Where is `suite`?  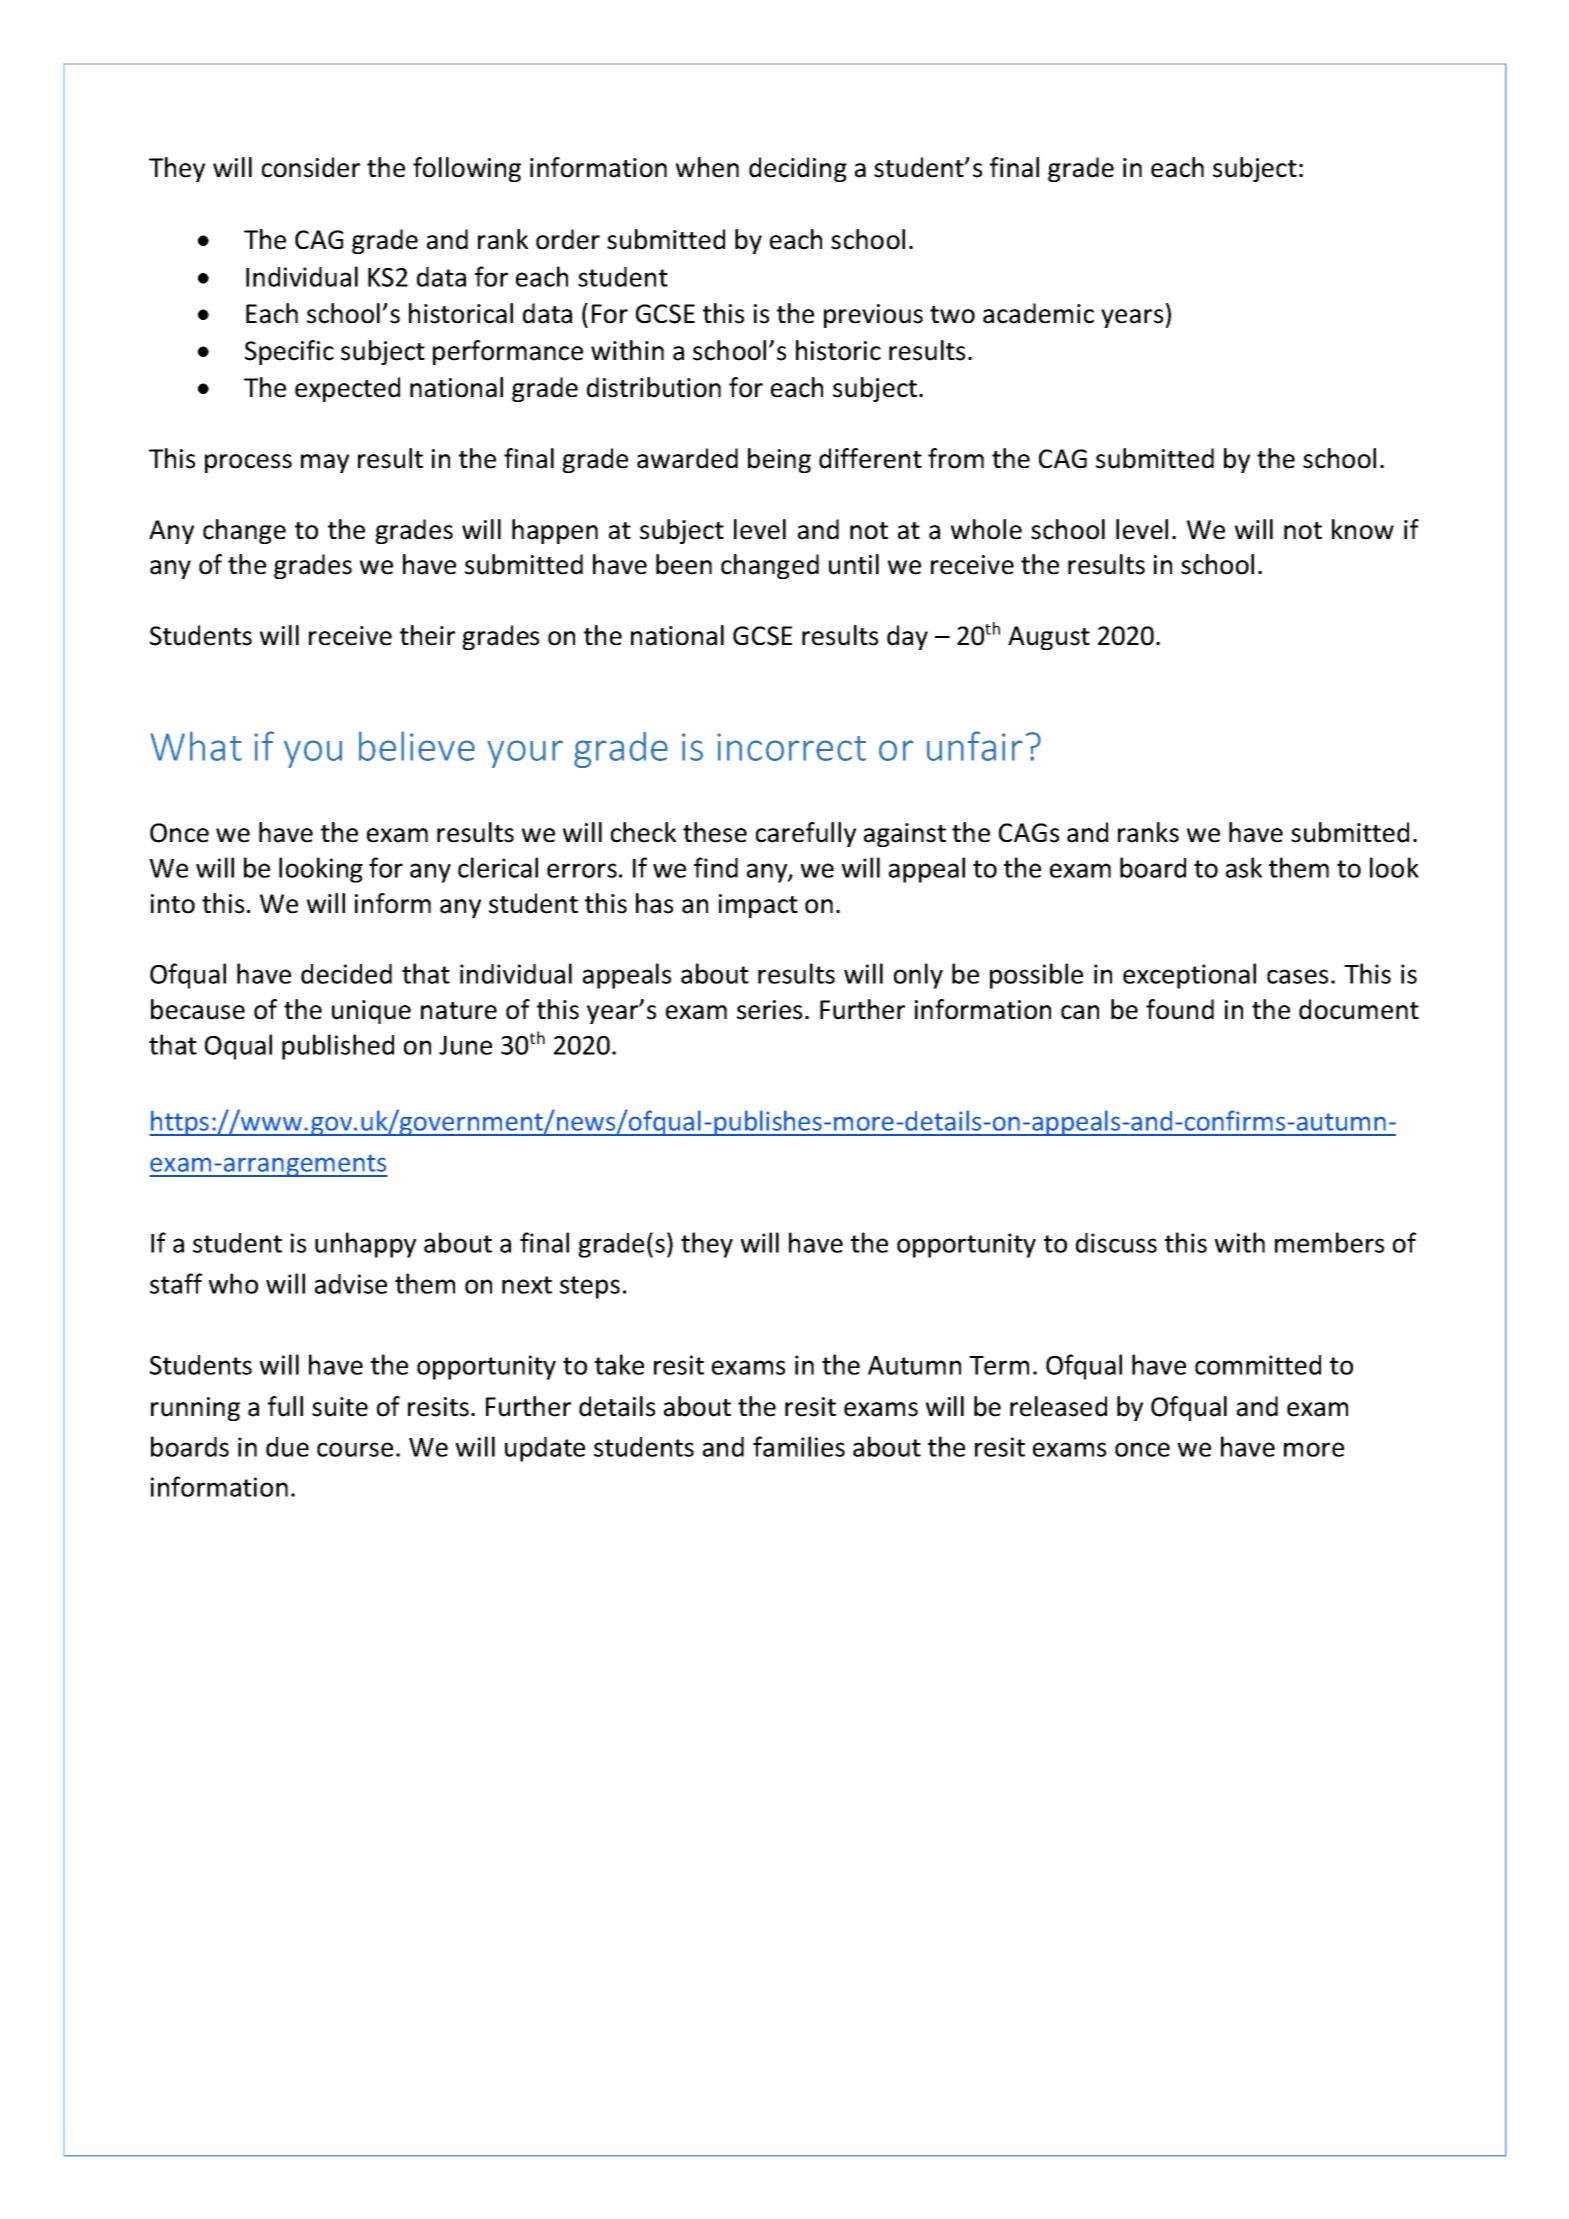
suite is located at coordinates (340, 1407).
